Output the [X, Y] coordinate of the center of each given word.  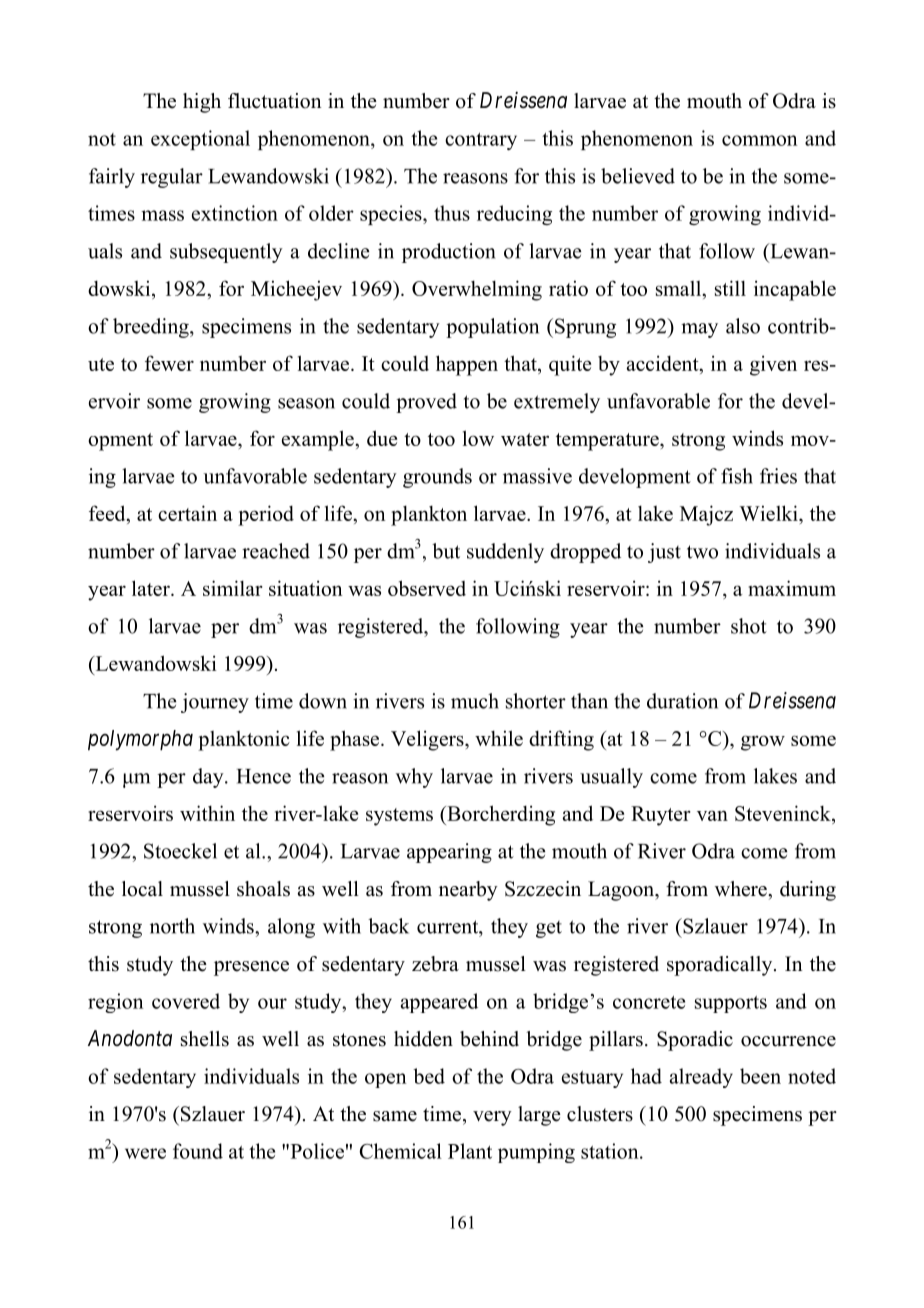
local [142, 889]
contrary [481, 141]
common [760, 140]
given [773, 365]
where [742, 889]
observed [427, 588]
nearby [468, 891]
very [492, 1118]
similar [233, 588]
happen [467, 365]
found [198, 1151]
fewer [169, 363]
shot [749, 626]
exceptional [200, 140]
